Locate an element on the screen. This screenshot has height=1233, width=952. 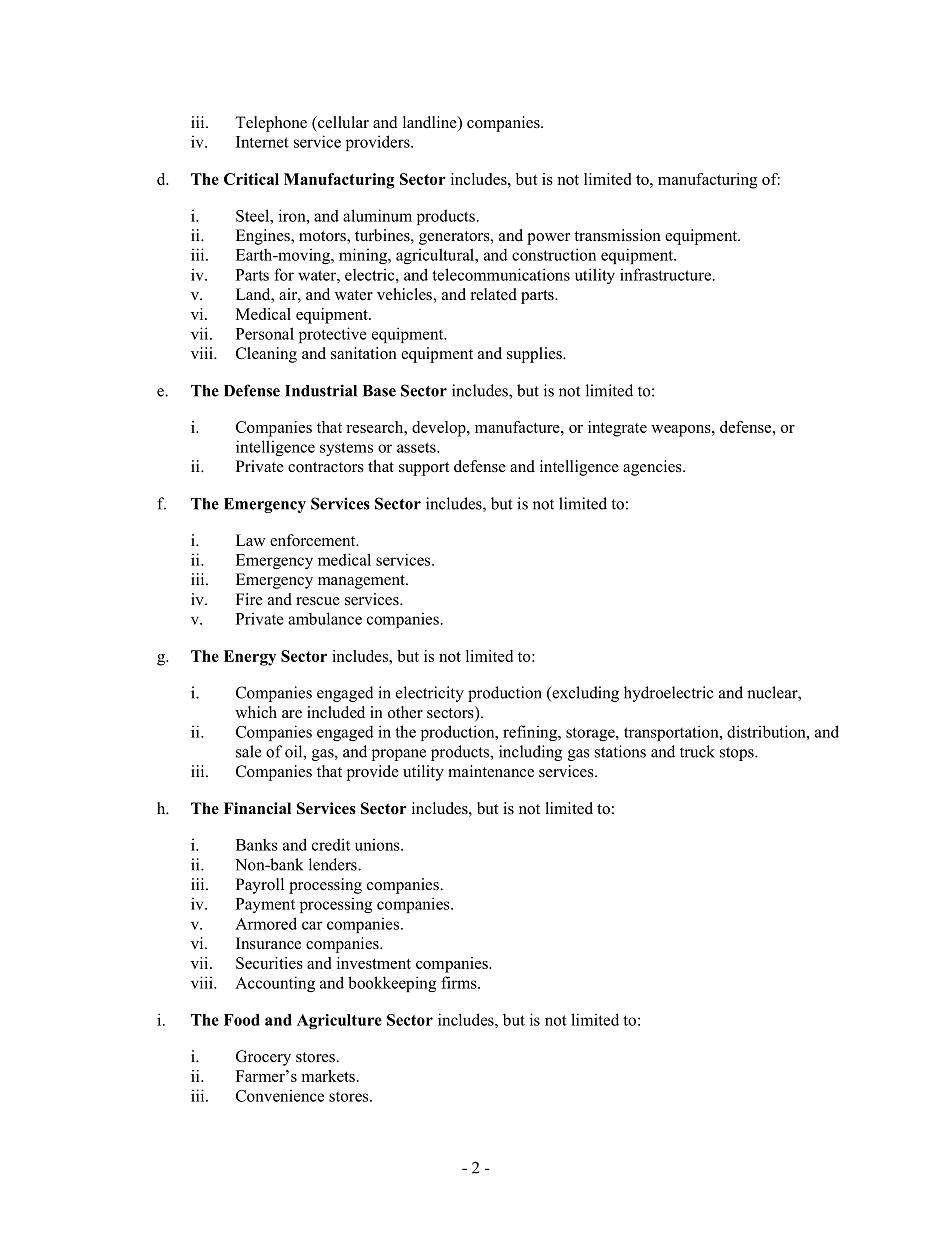
transportation is located at coordinates (672, 733).
